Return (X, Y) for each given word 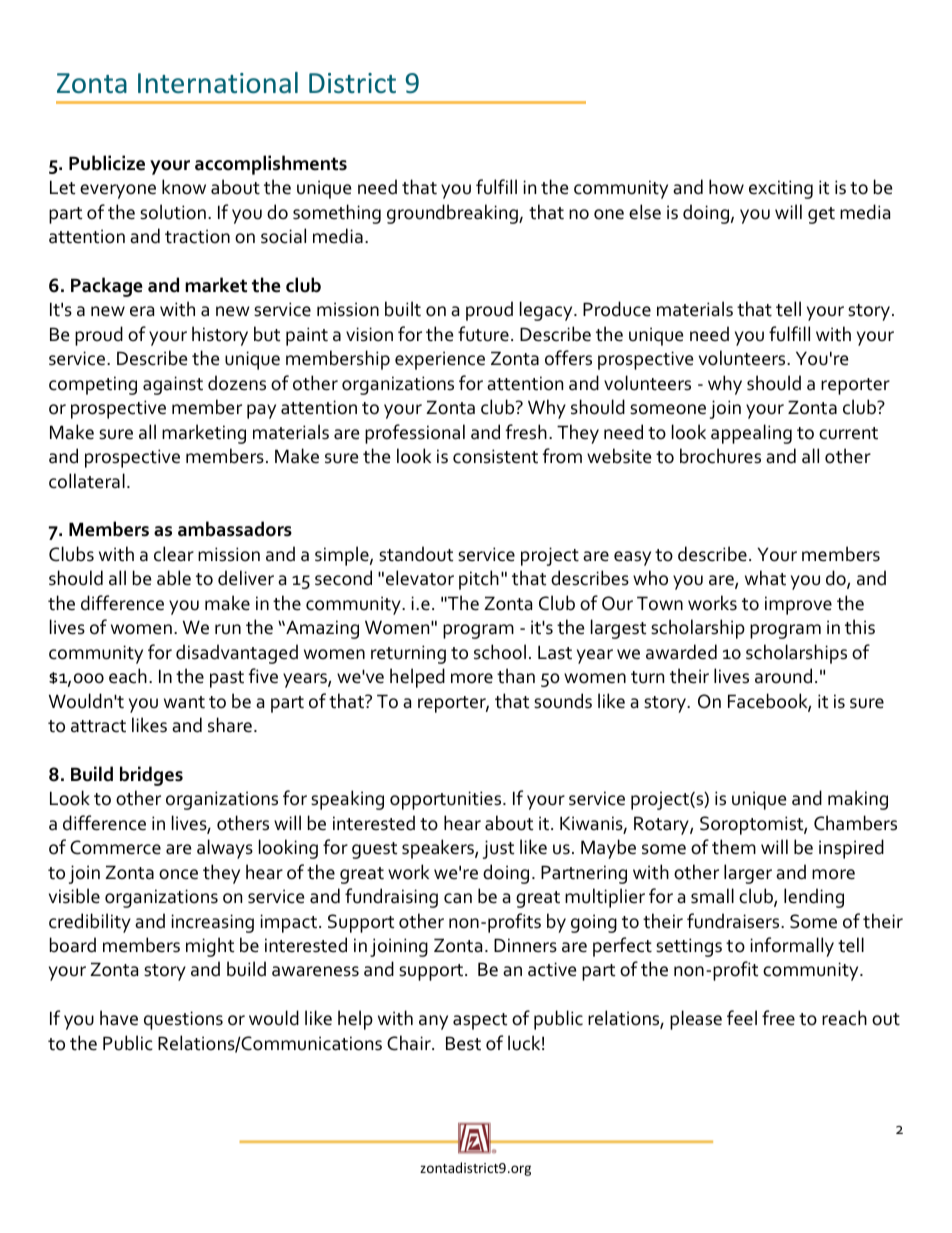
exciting (781, 189)
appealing (751, 434)
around (783, 676)
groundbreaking (453, 214)
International (218, 82)
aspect (480, 1021)
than (516, 676)
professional (415, 434)
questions (183, 1020)
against (173, 385)
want (184, 702)
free (778, 1018)
